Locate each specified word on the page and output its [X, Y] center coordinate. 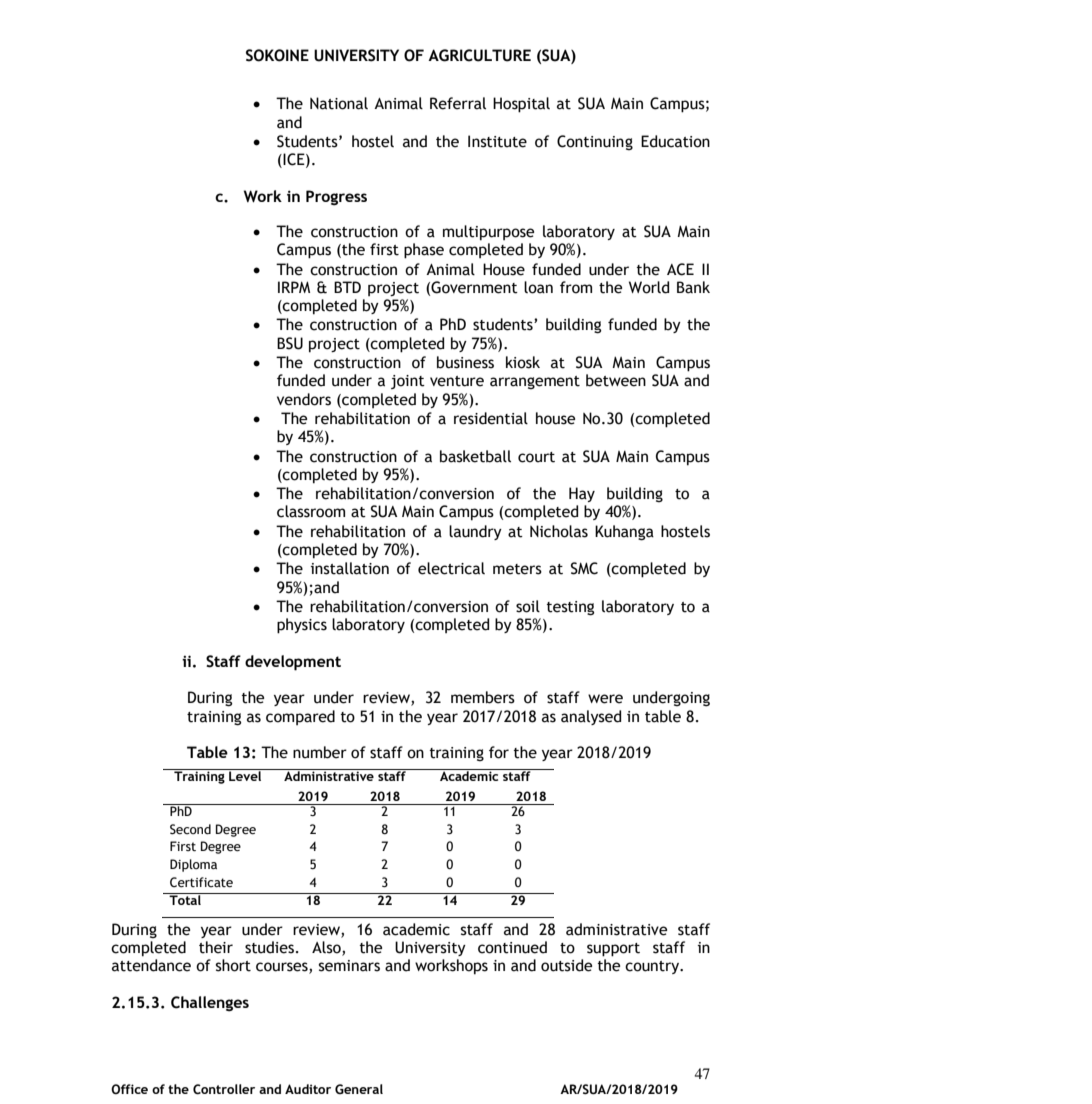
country [653, 967]
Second [190, 829]
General [359, 1089]
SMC [584, 568]
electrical [451, 568]
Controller [224, 1089]
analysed [591, 717]
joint [408, 382]
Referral [458, 103]
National [339, 103]
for [499, 752]
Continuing [595, 142]
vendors [304, 399]
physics [302, 626]
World [649, 287]
